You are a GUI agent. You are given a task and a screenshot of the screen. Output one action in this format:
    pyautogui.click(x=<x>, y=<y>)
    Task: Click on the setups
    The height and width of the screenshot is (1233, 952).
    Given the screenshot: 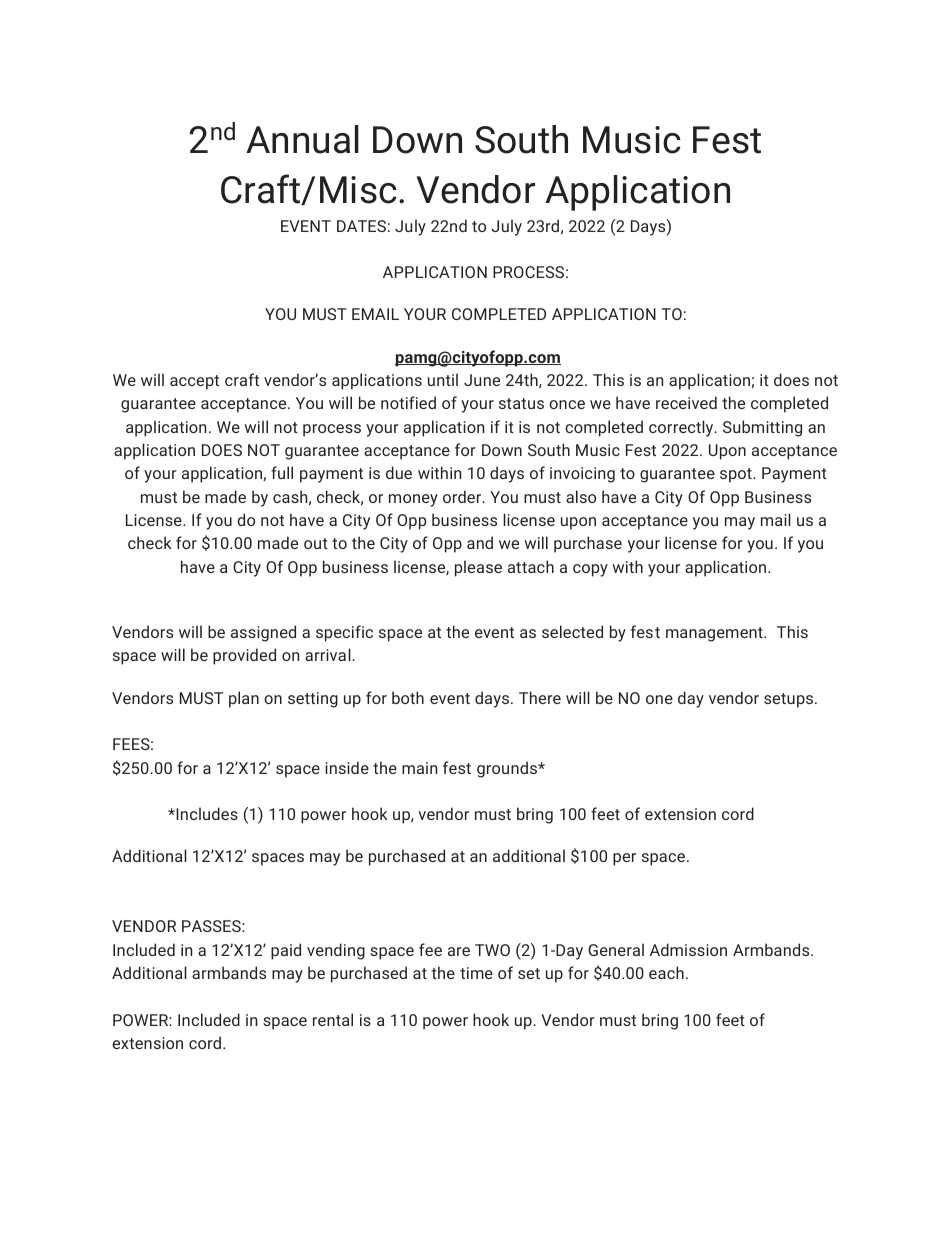 What is the action you would take?
    pyautogui.click(x=790, y=700)
